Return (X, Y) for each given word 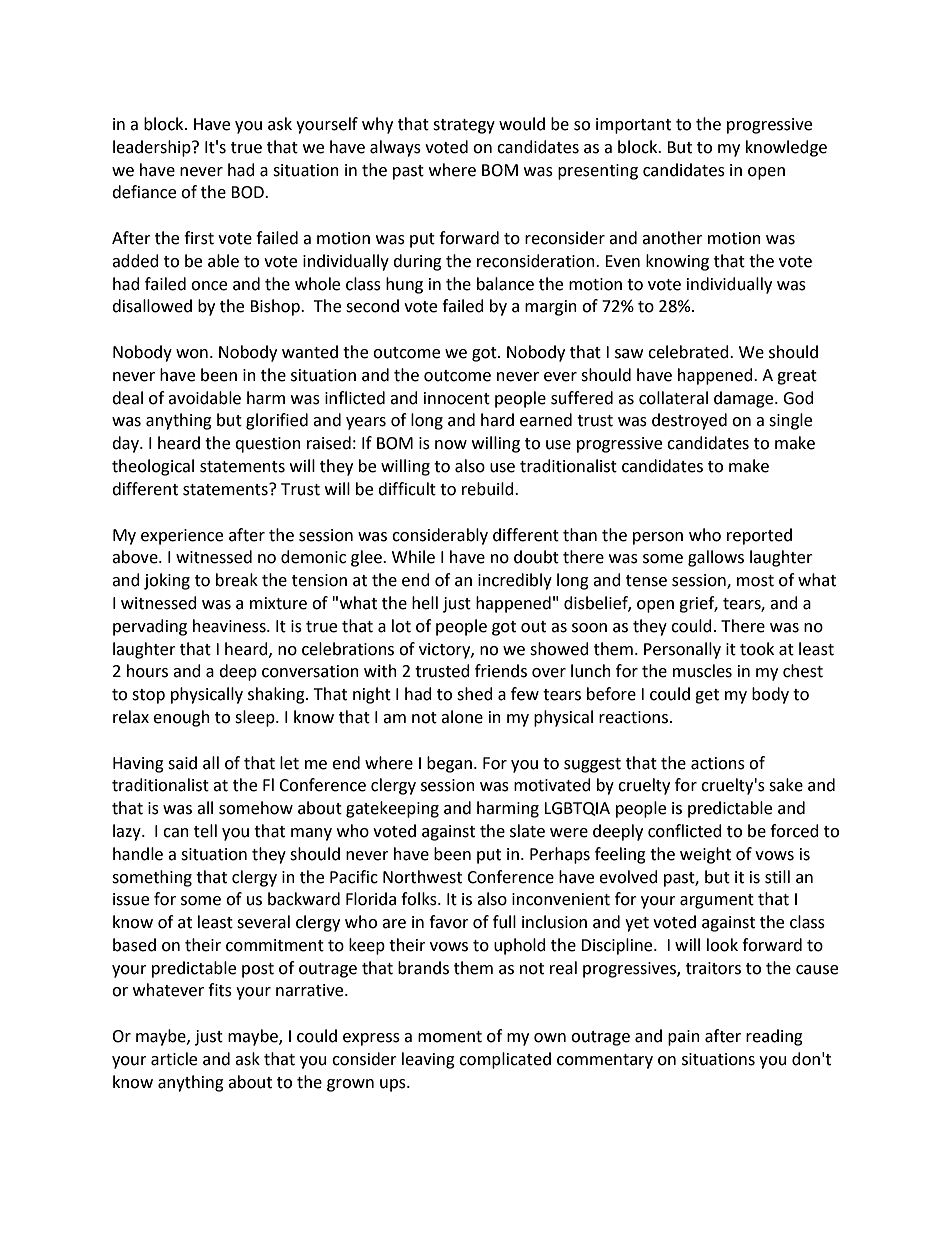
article (174, 1059)
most (755, 581)
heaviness (230, 626)
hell (425, 603)
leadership (153, 148)
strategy (464, 126)
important (633, 126)
